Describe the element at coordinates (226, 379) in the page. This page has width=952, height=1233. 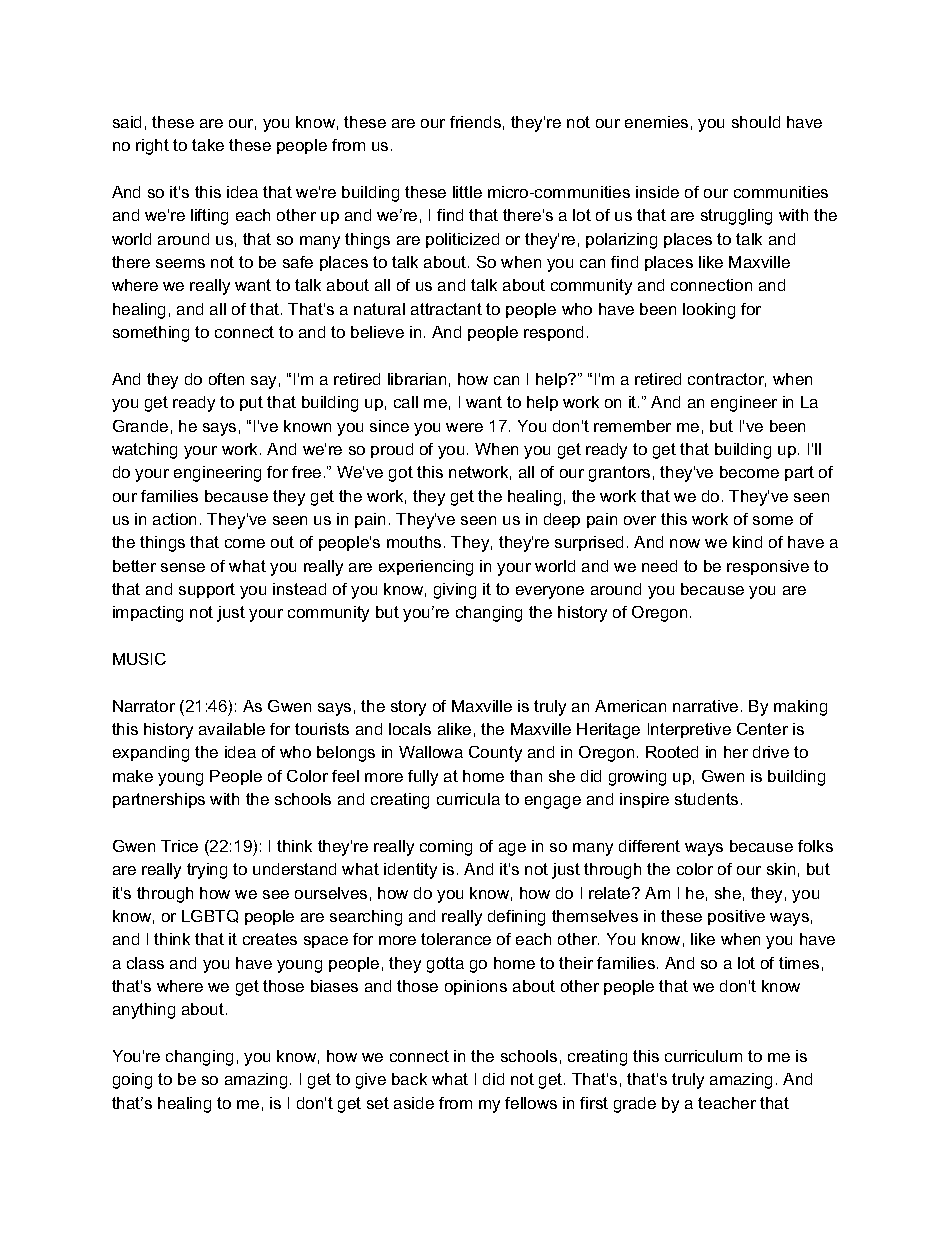
I see `often` at that location.
